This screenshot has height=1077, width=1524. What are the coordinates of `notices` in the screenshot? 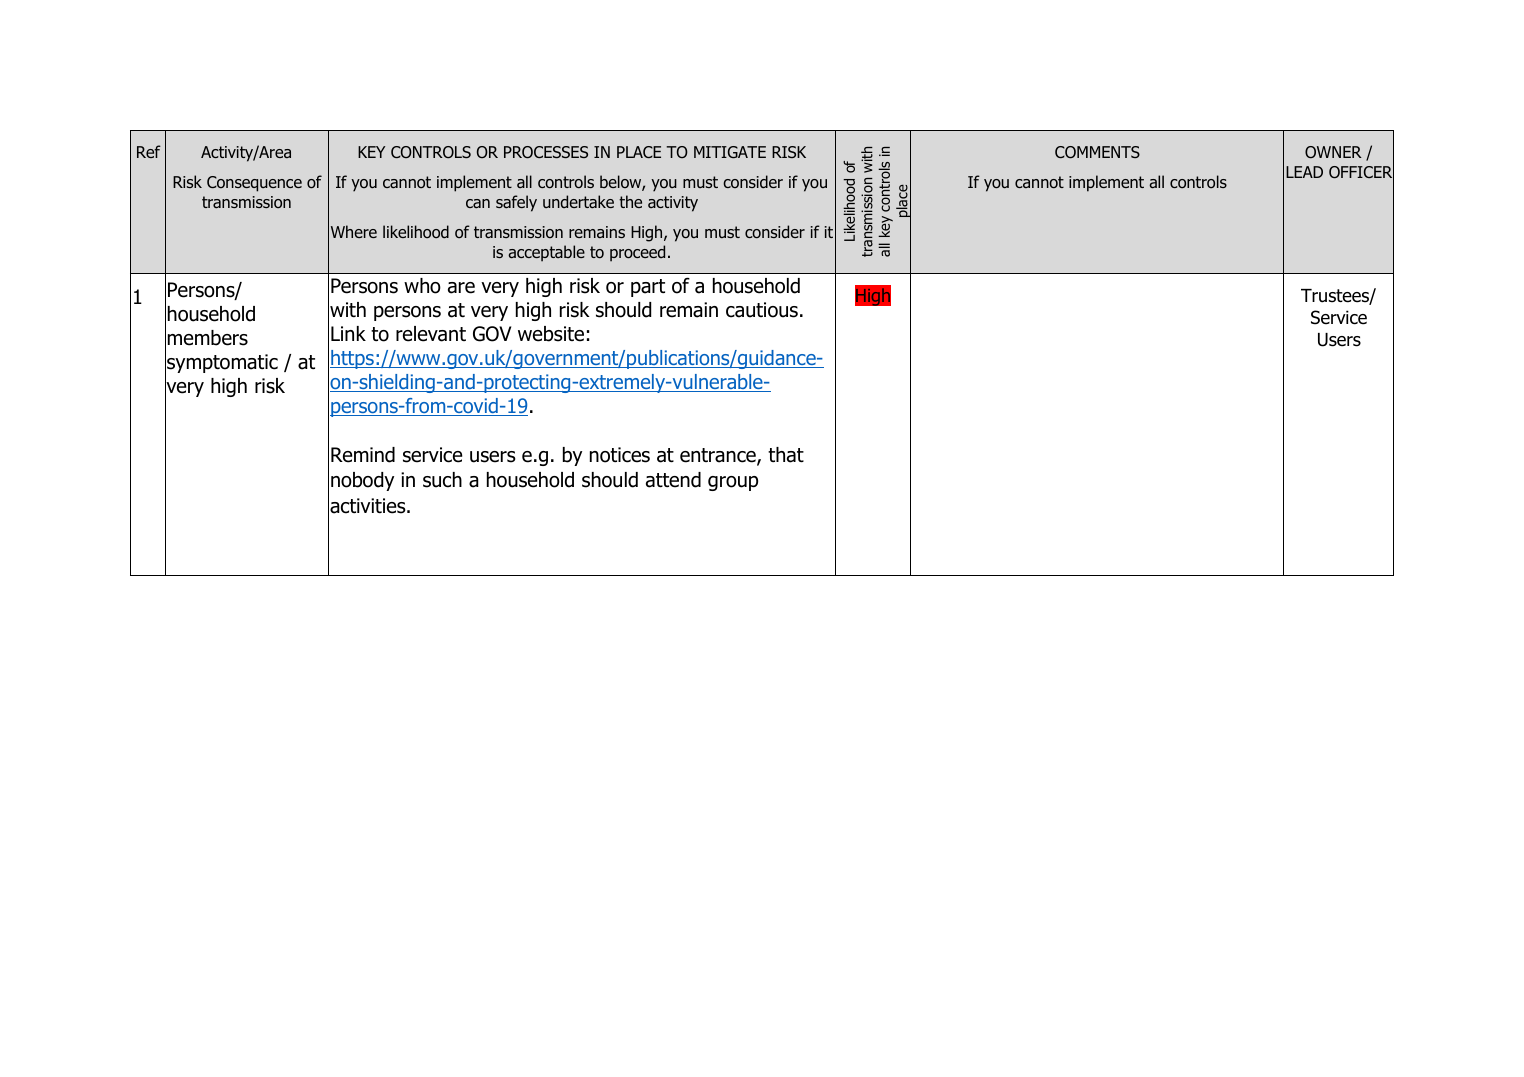 It's located at (620, 455).
